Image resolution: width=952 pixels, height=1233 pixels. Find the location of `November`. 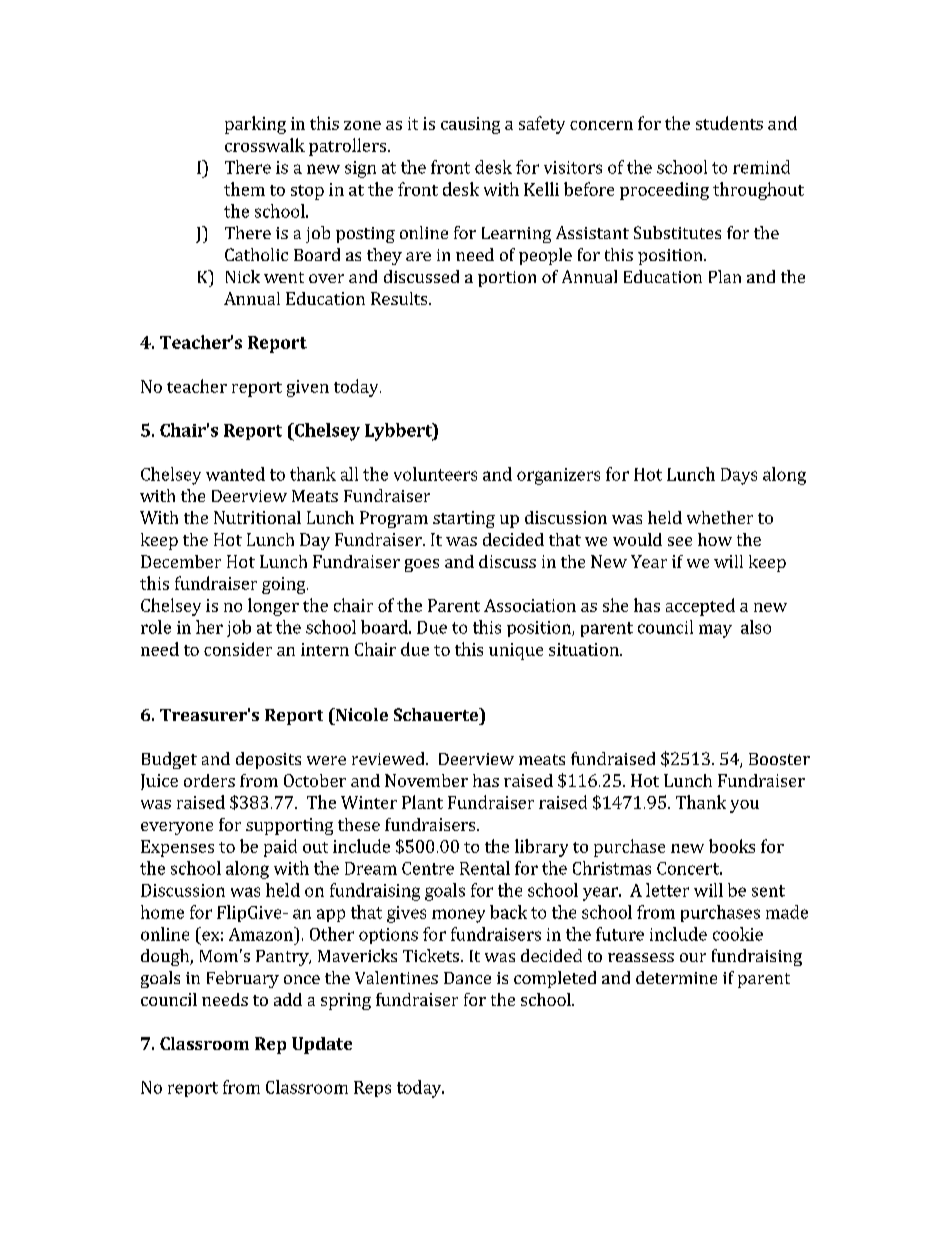

November is located at coordinates (426, 780).
